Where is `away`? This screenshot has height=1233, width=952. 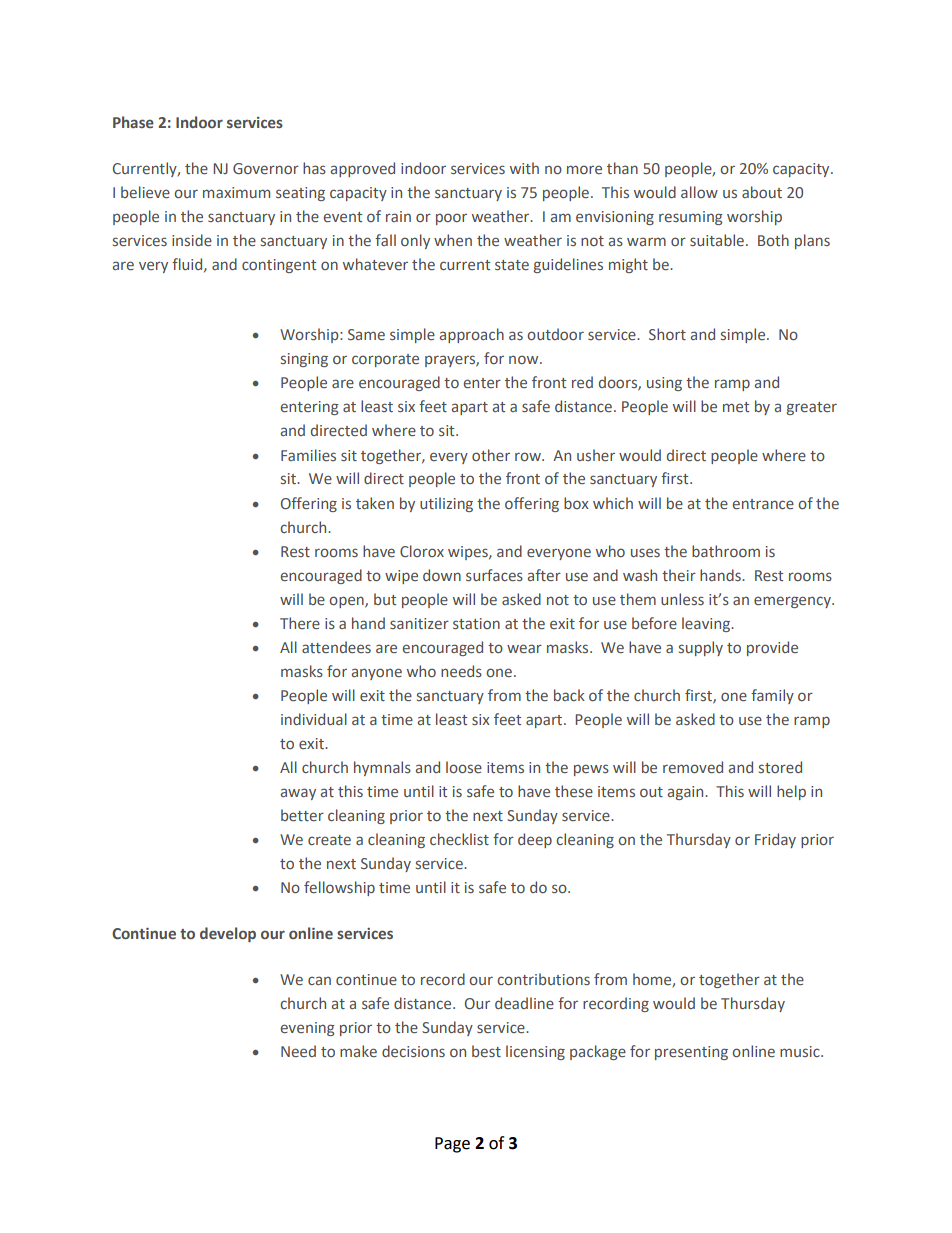
away is located at coordinates (298, 794).
